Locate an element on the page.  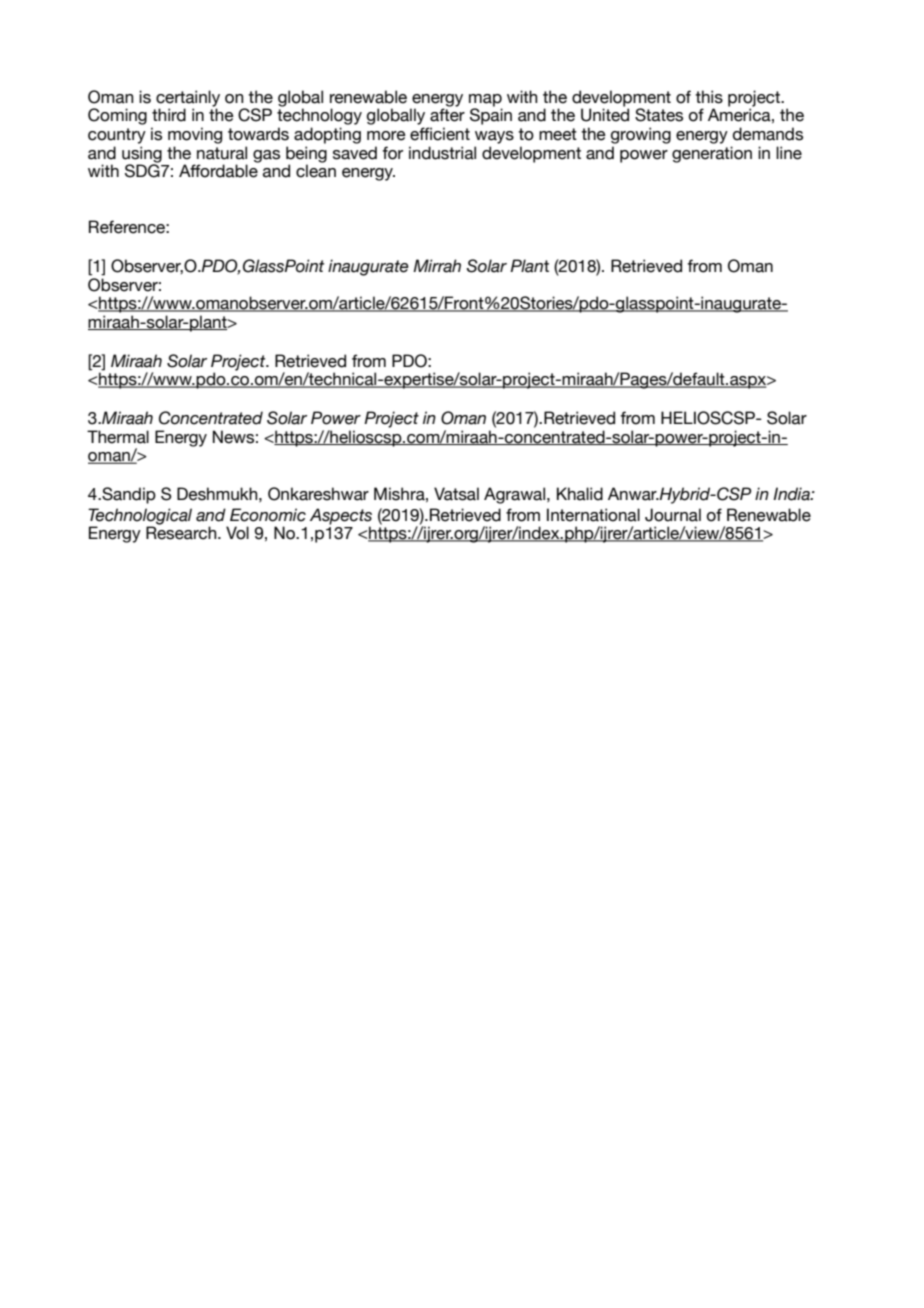
Thermal is located at coordinates (118, 437).
